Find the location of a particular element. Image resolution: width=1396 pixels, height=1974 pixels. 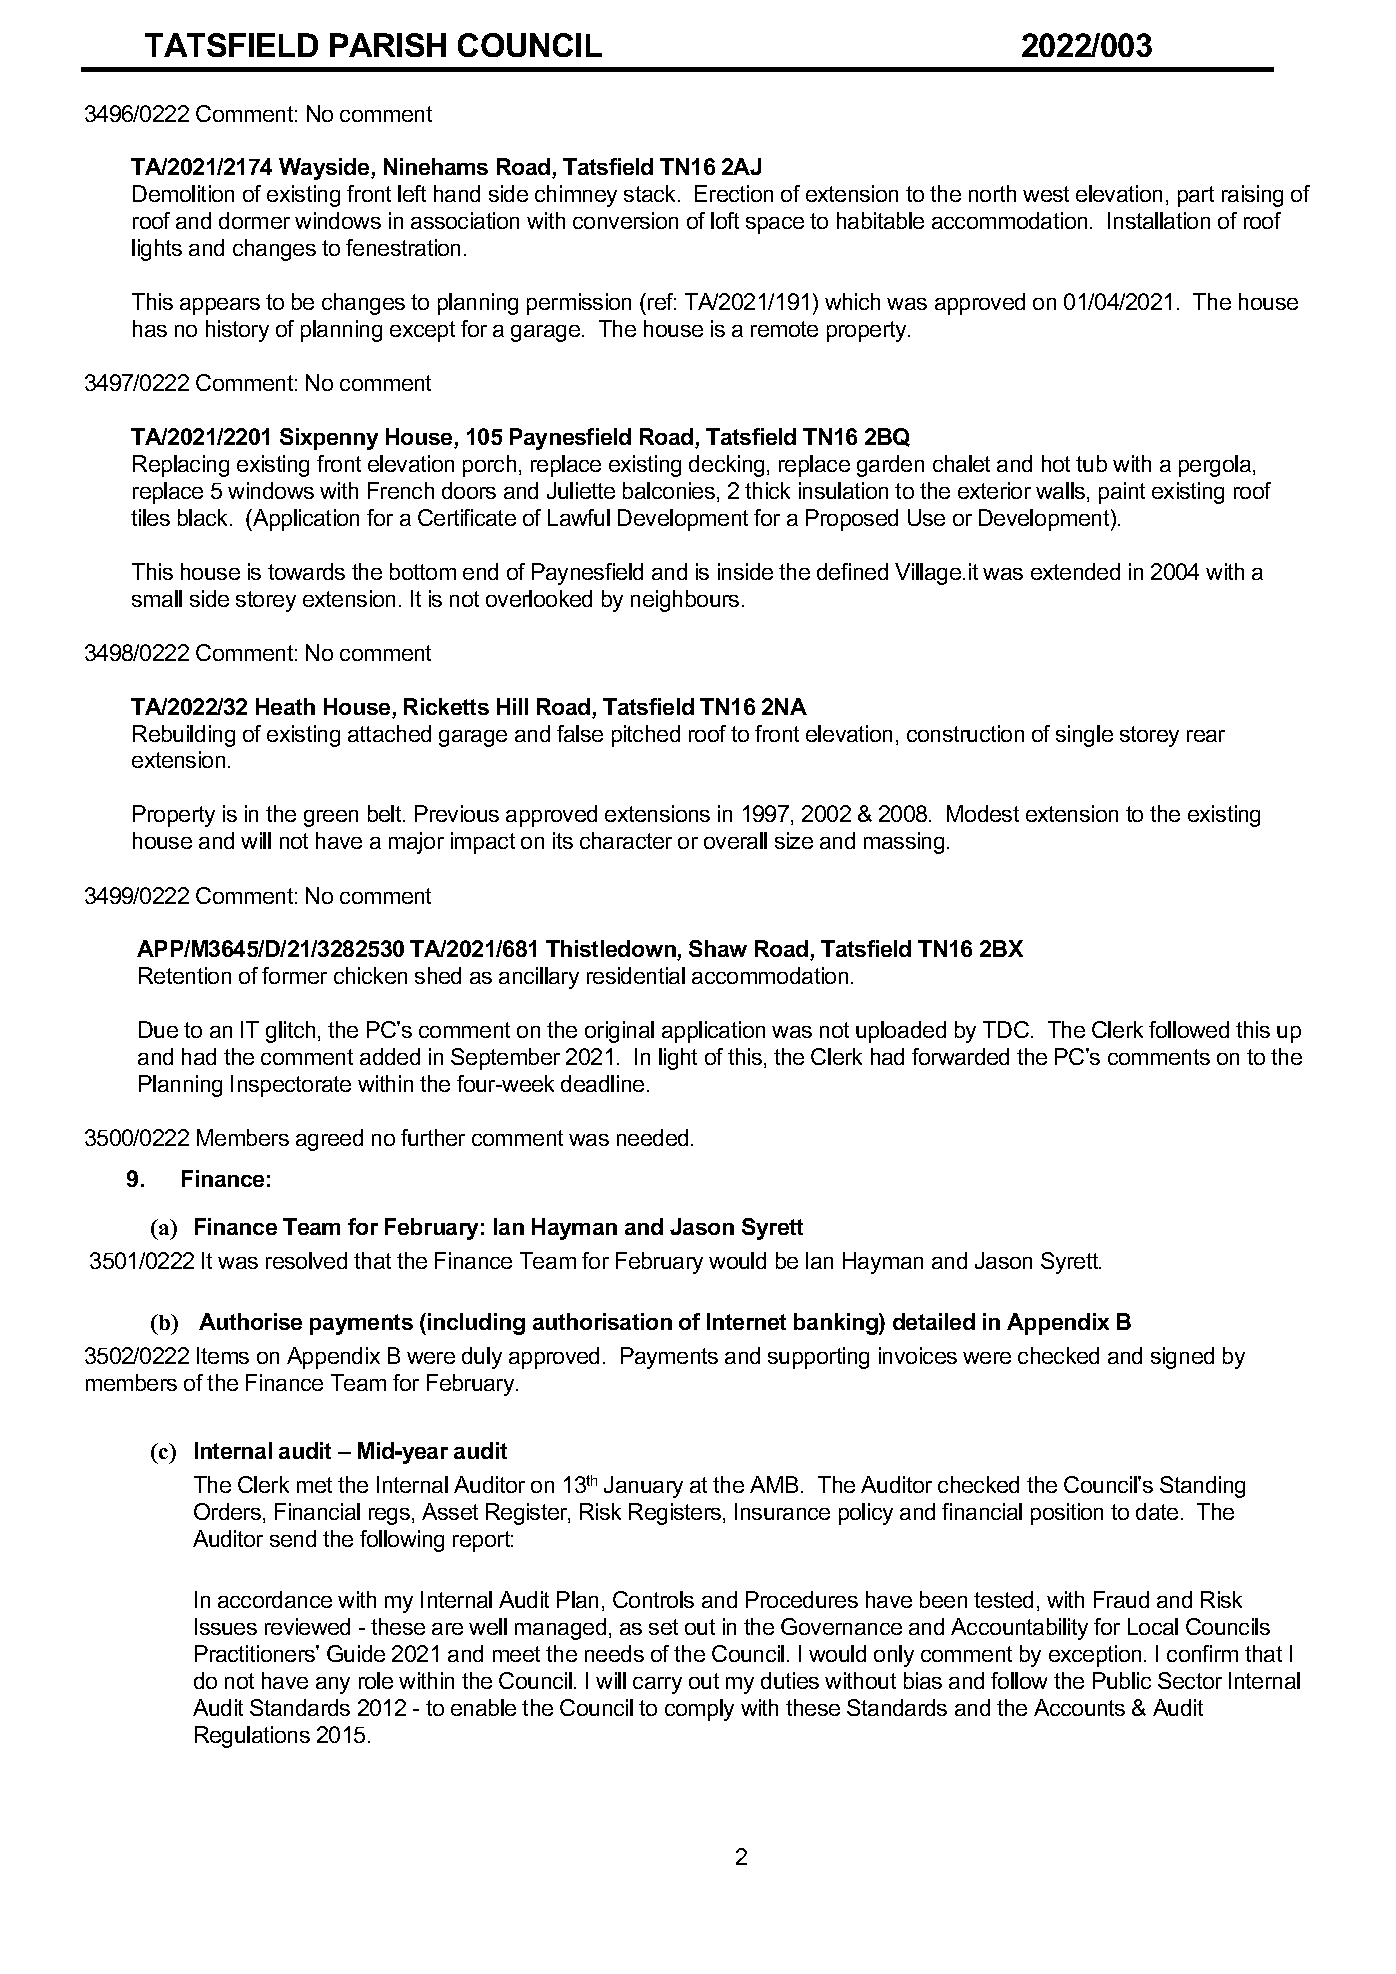

overall is located at coordinates (735, 840).
